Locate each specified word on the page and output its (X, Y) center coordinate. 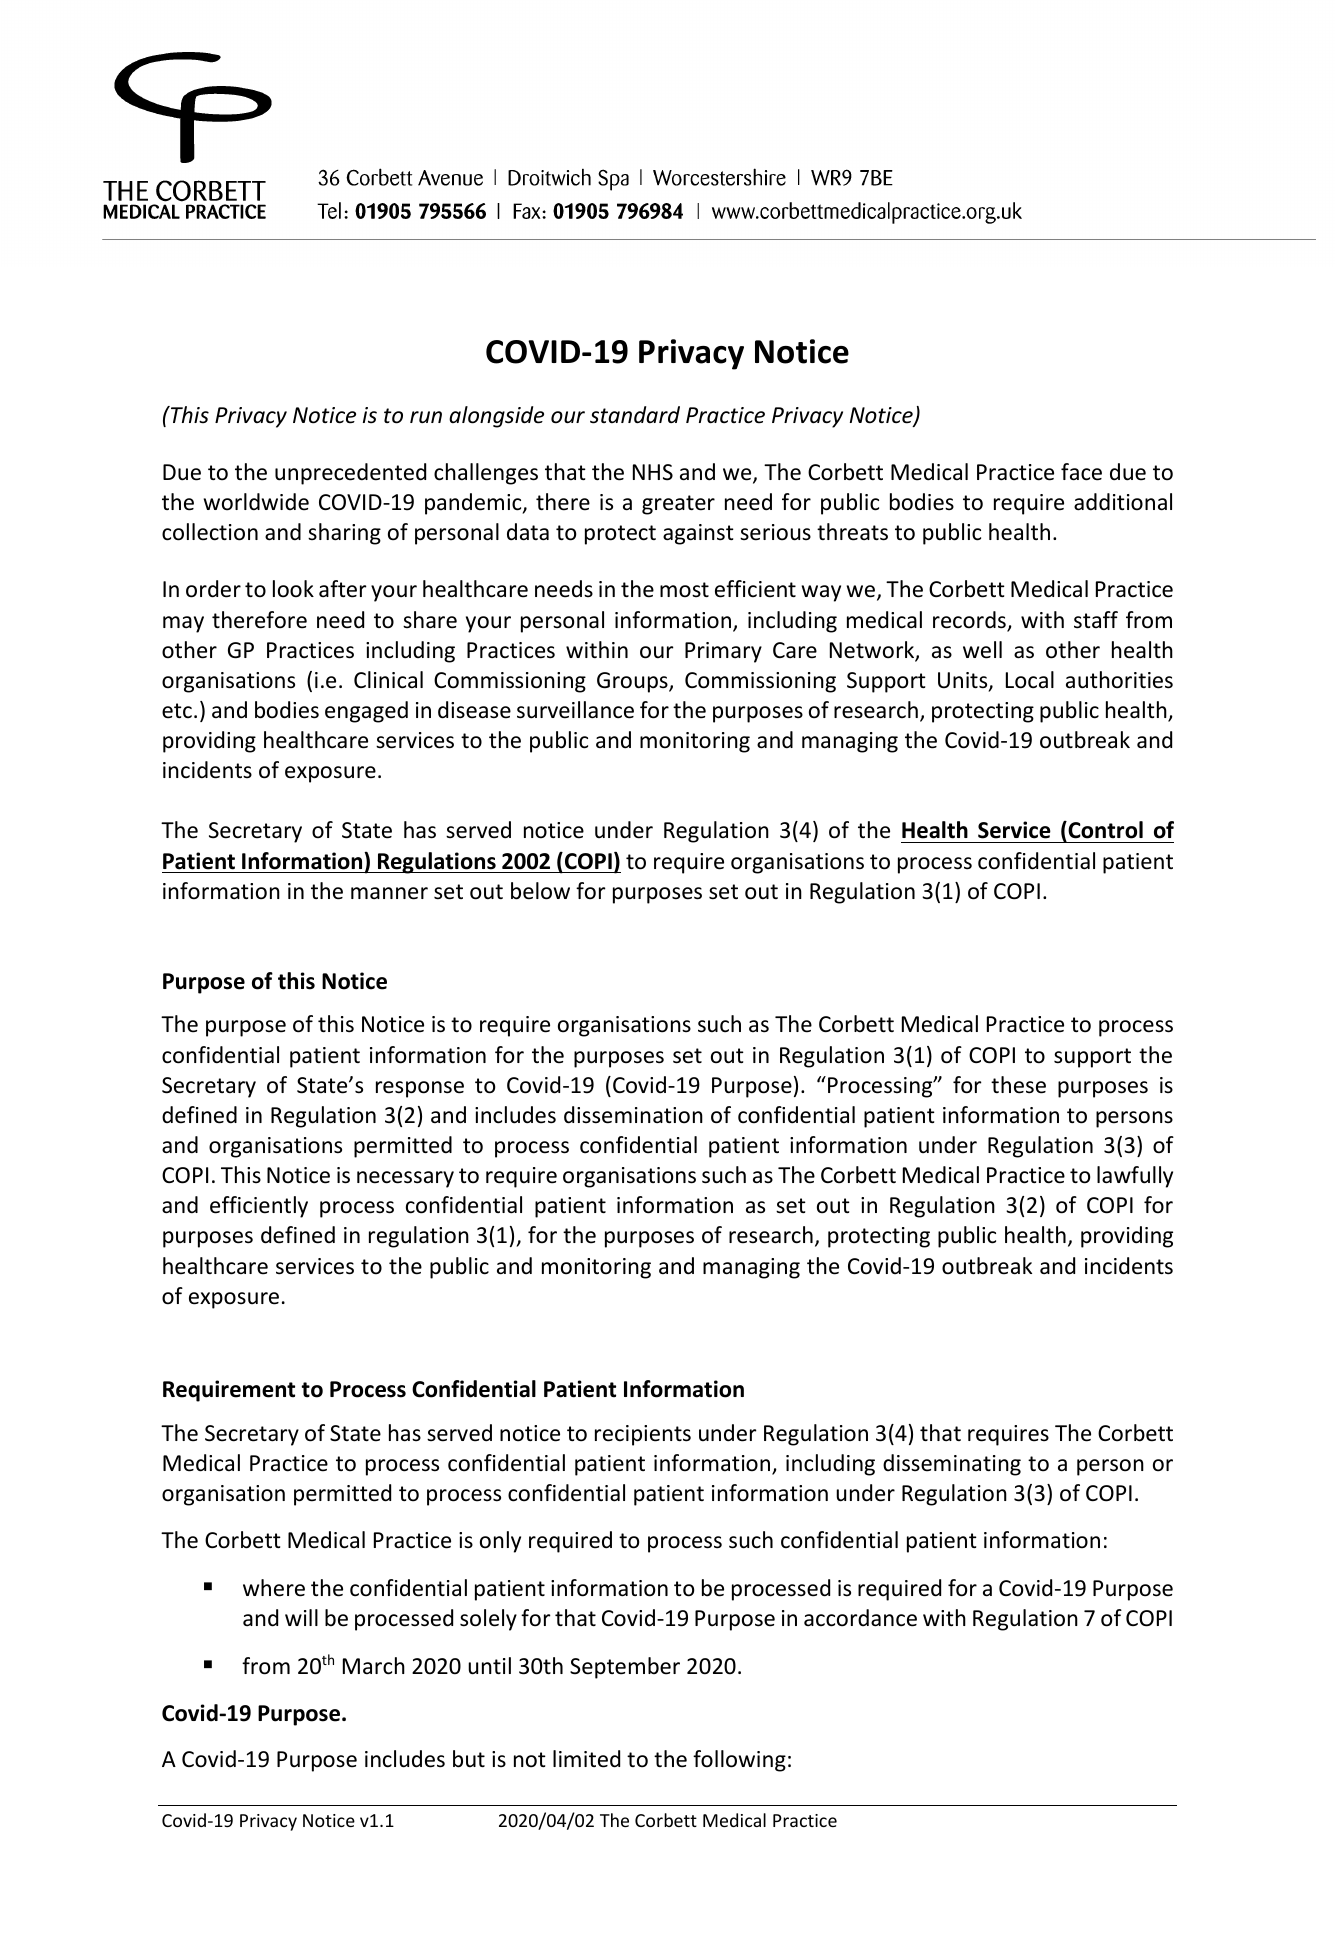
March (374, 1666)
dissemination (633, 1115)
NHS (653, 472)
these (1018, 1085)
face (1081, 472)
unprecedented (350, 474)
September (625, 1668)
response (420, 1089)
